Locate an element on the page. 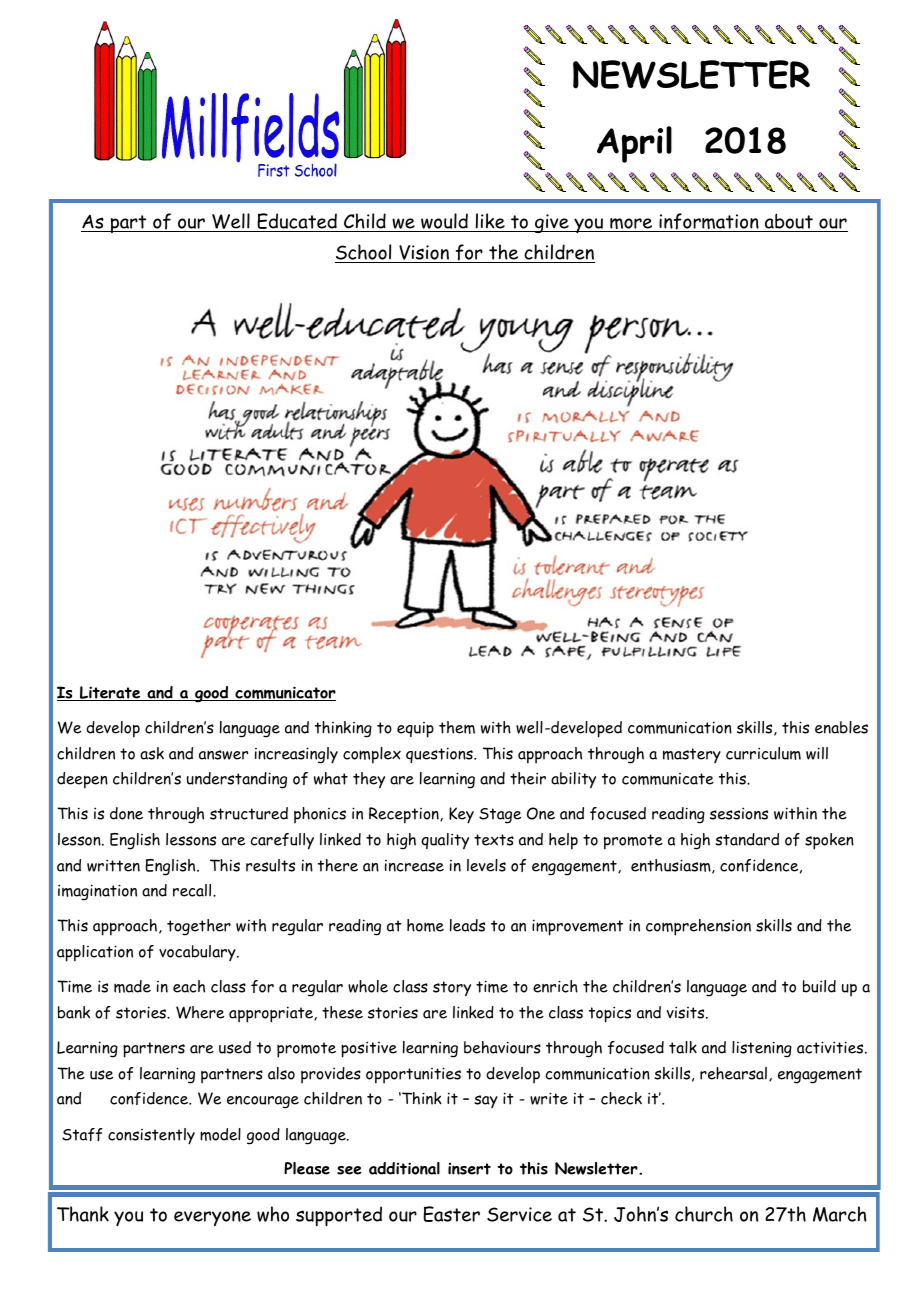  Literate is located at coordinates (110, 693).
